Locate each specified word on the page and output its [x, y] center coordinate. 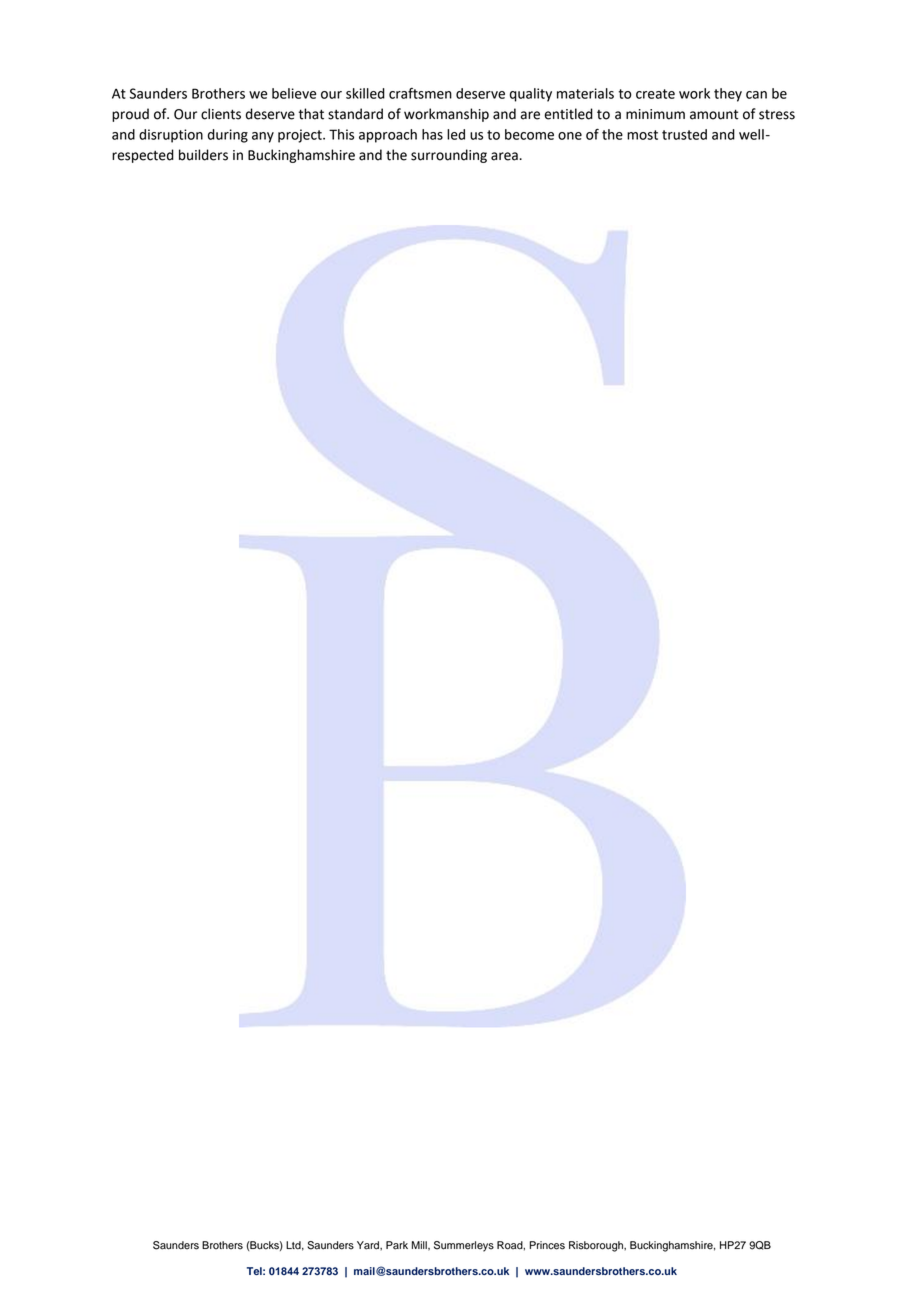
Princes [547, 1245]
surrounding [449, 156]
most [642, 135]
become [529, 134]
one [570, 136]
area [505, 156]
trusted [684, 134]
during [228, 136]
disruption [171, 136]
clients [221, 114]
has [432, 134]
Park [397, 1245]
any [263, 137]
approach [388, 136]
